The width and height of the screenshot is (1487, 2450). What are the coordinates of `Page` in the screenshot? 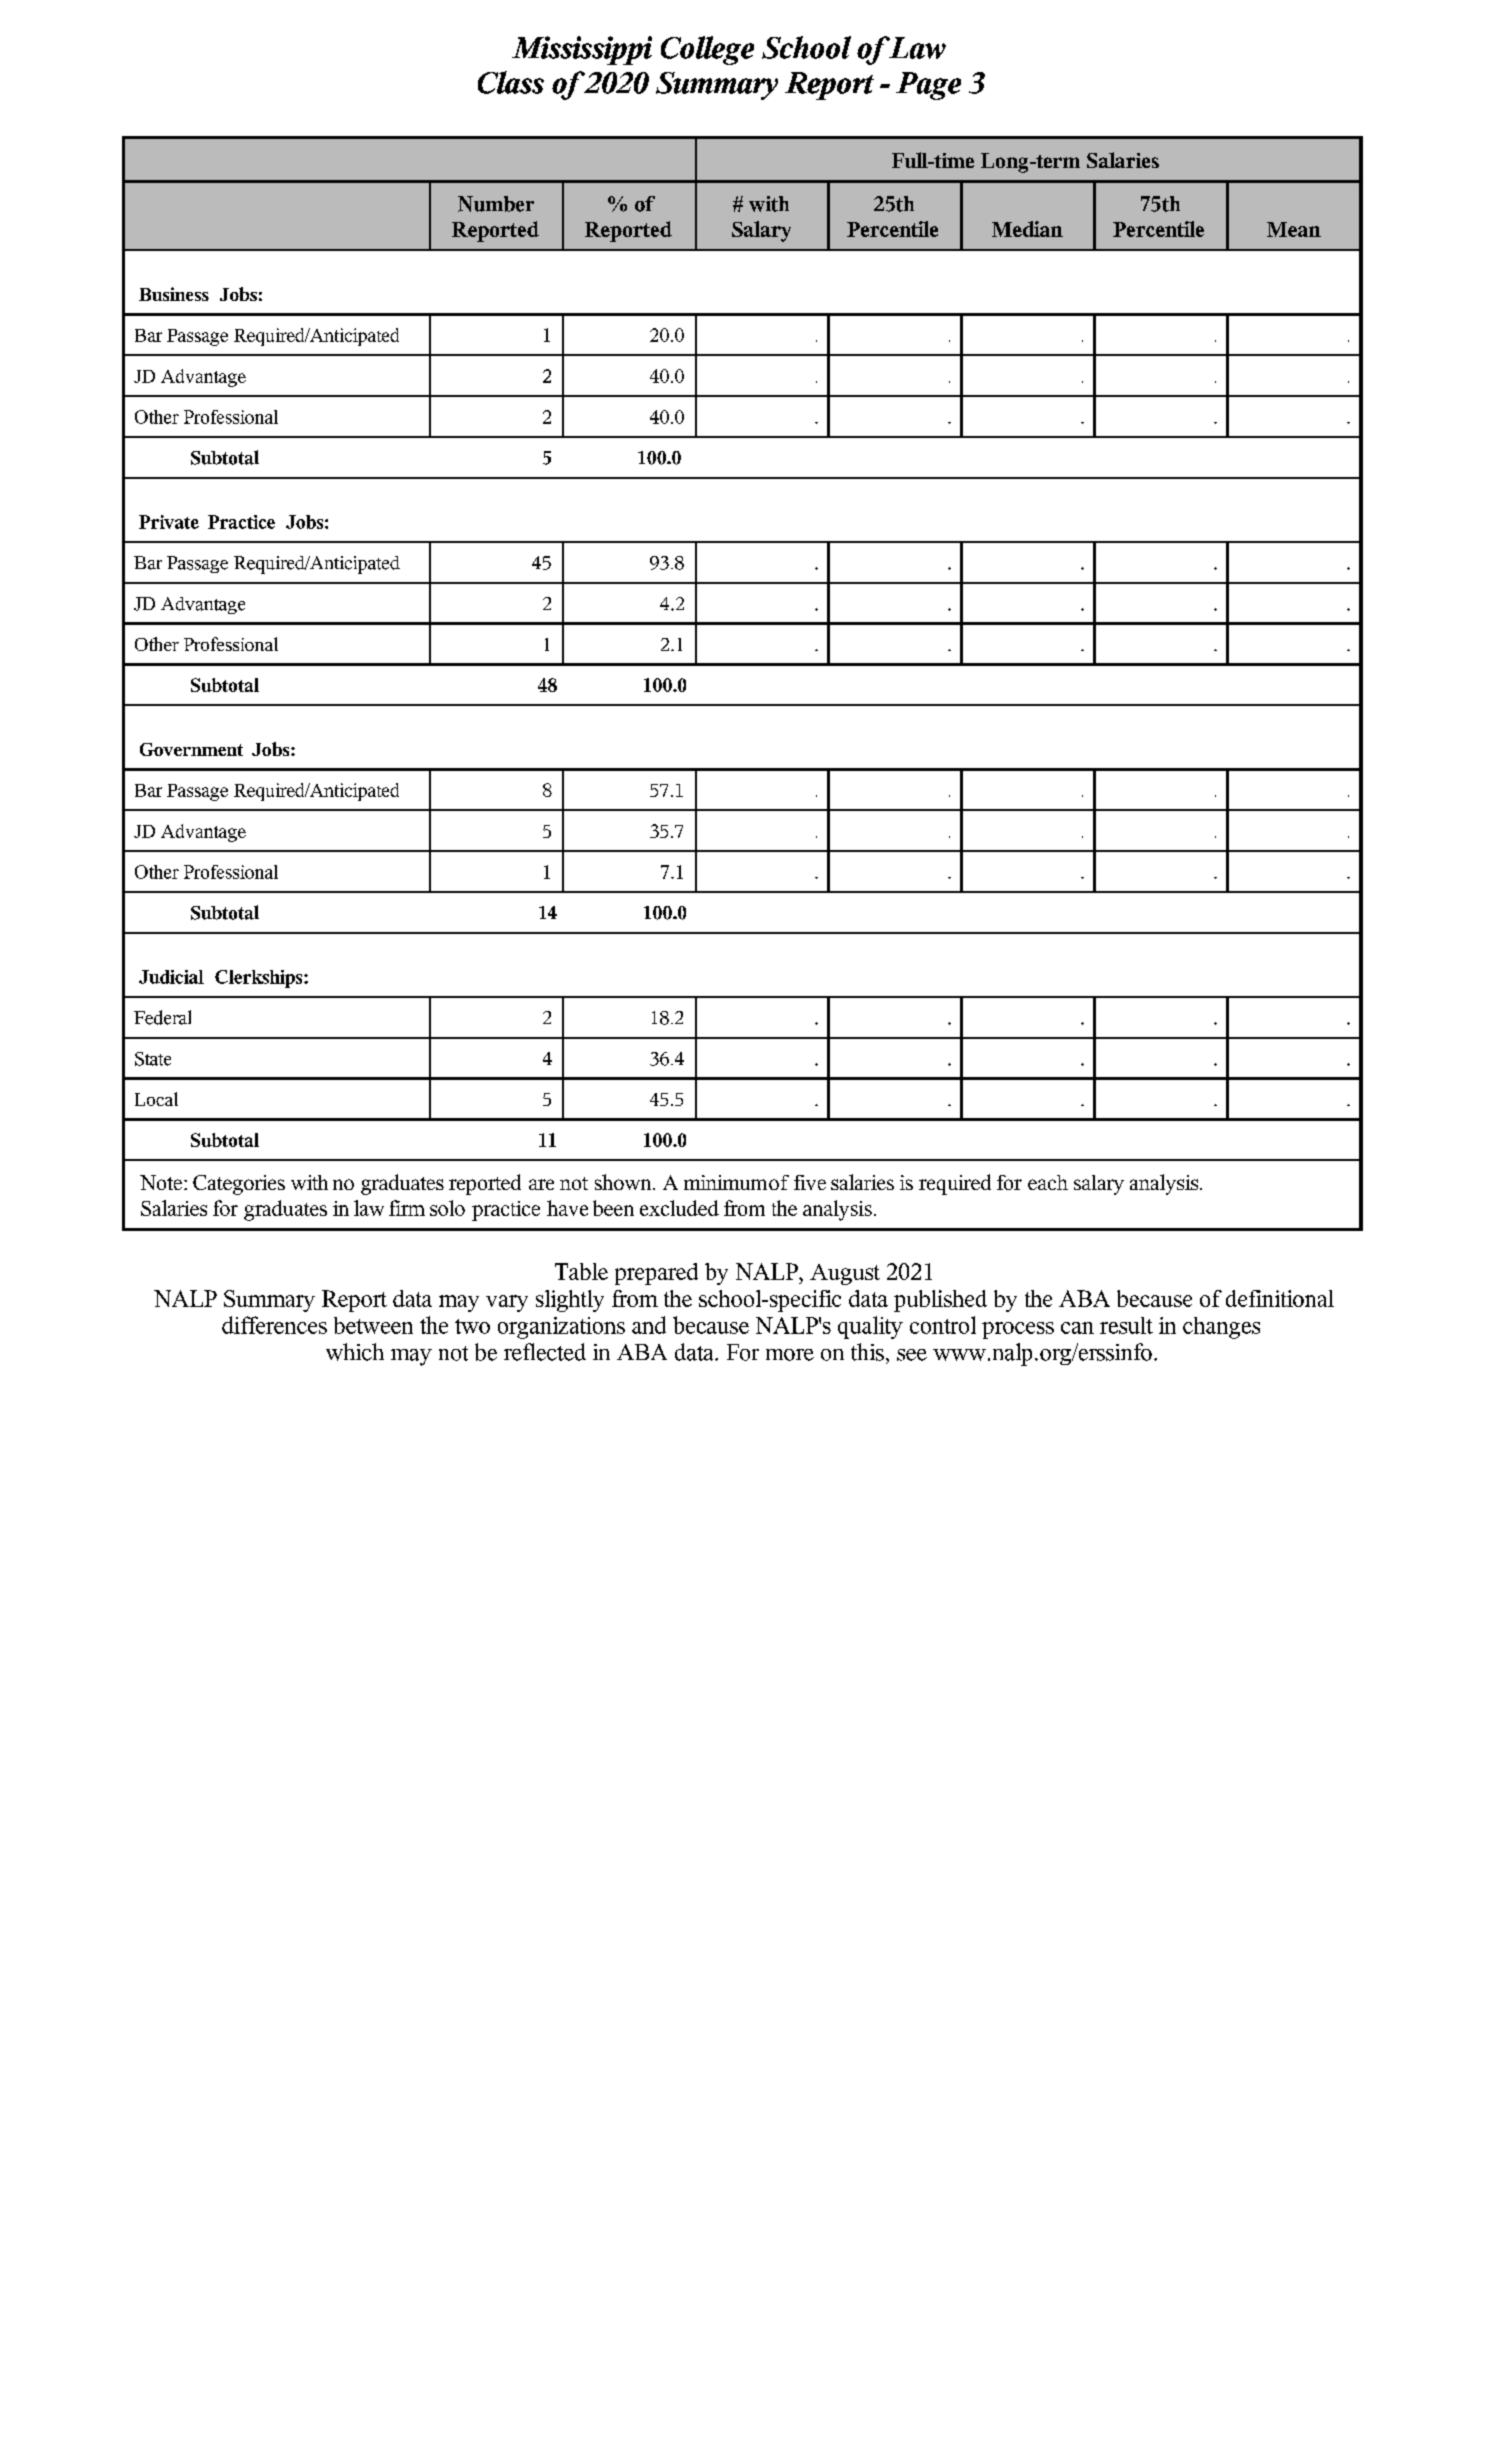 It's located at (928, 86).
